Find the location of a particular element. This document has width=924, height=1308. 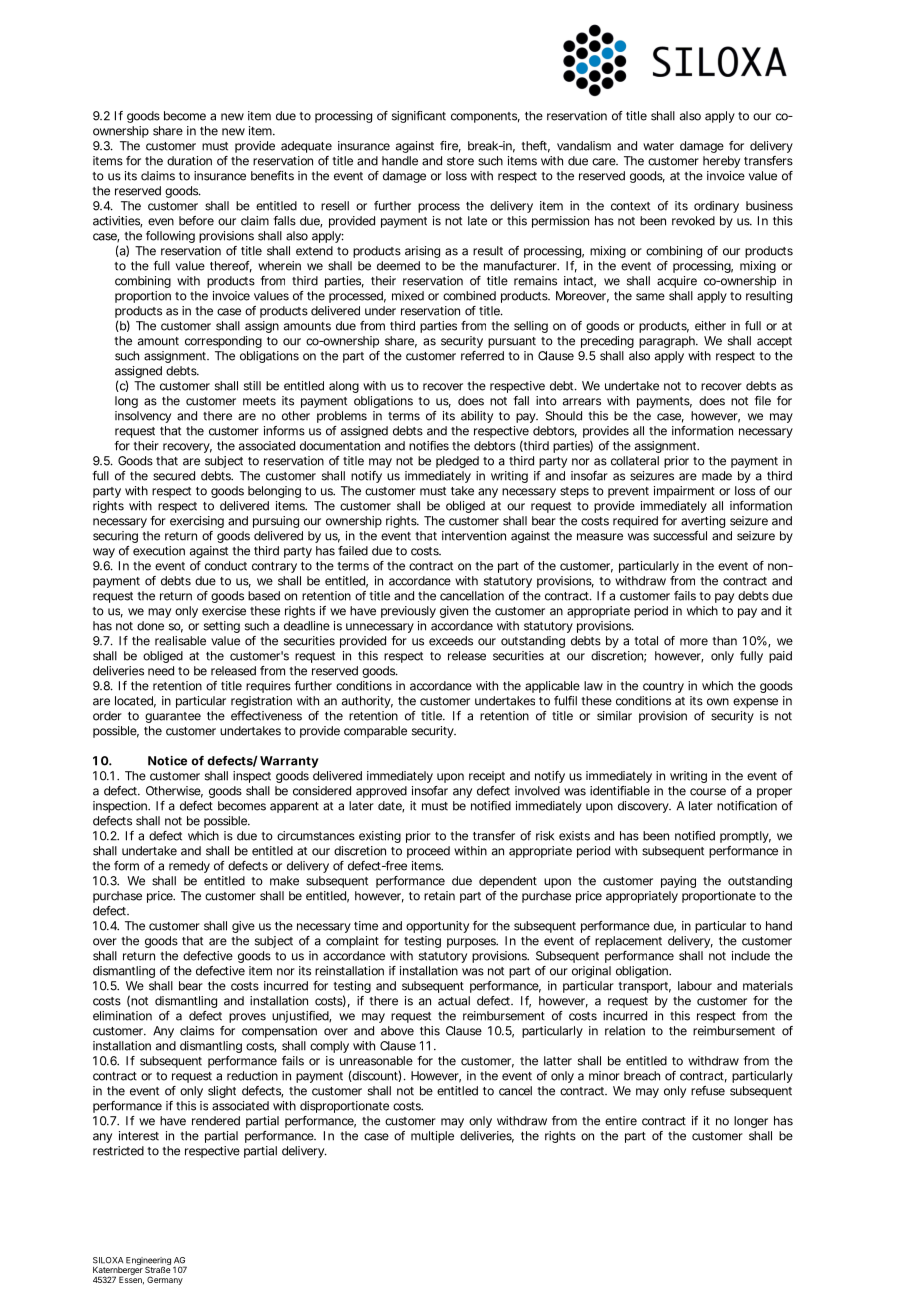

entire is located at coordinates (621, 1121).
